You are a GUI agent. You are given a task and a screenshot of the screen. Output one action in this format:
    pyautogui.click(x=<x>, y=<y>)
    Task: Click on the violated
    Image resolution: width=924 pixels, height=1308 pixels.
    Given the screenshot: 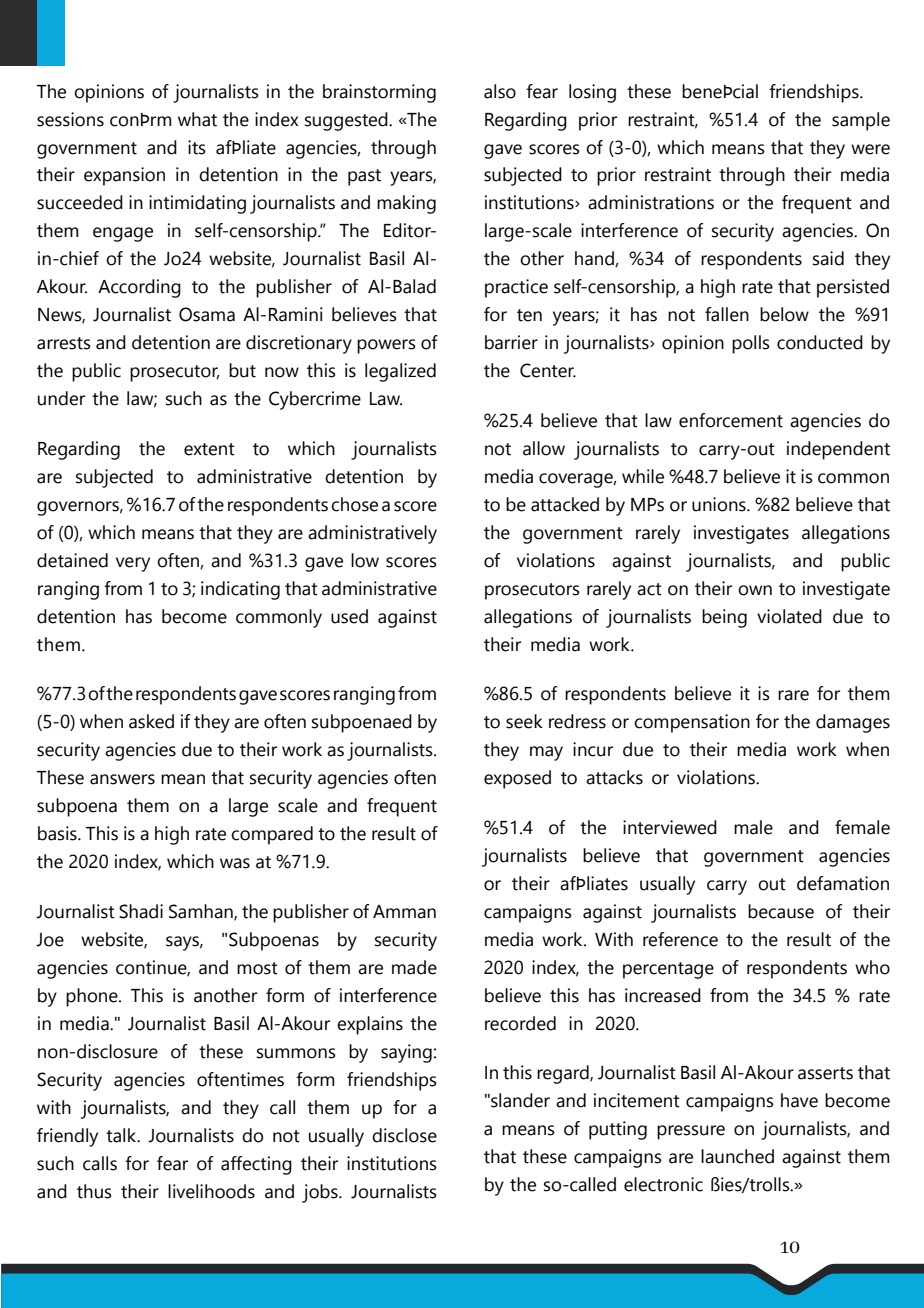 What is the action you would take?
    pyautogui.click(x=789, y=616)
